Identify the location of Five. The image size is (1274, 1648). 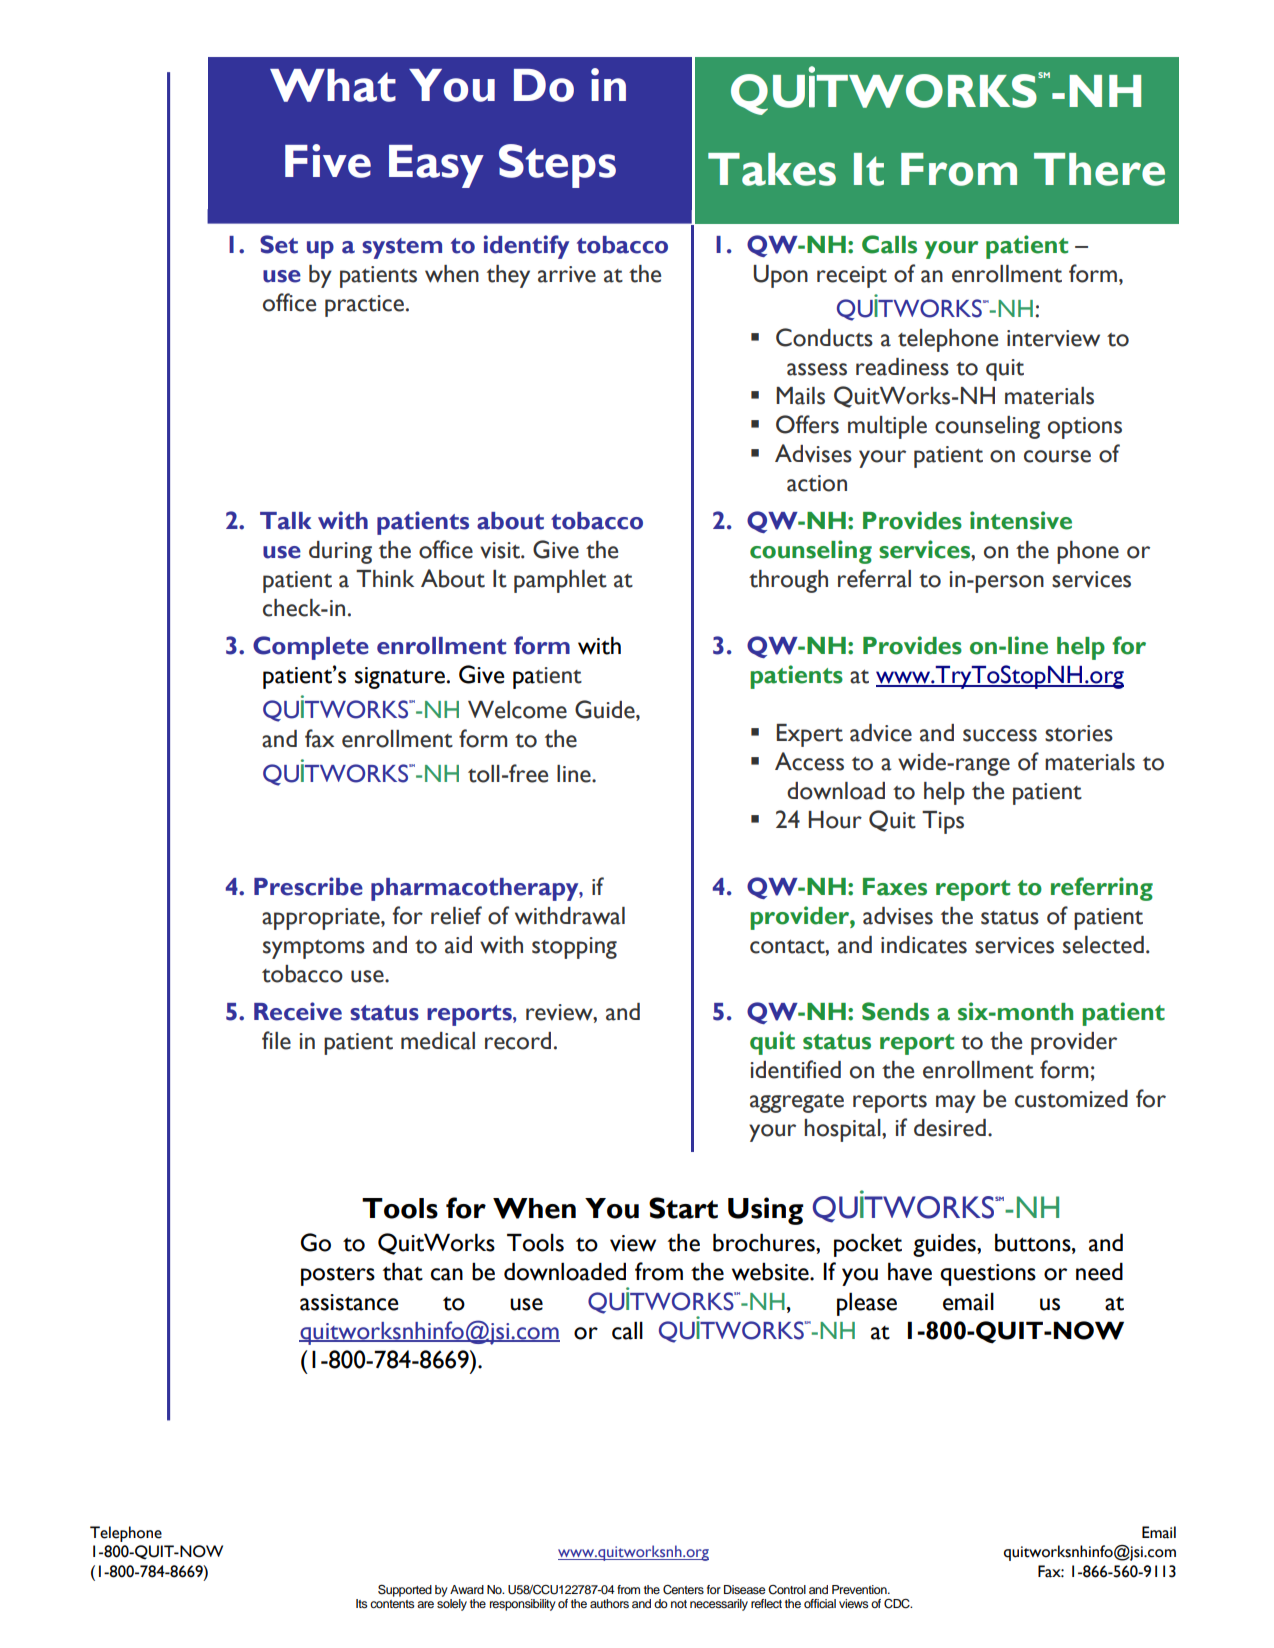
(328, 161).
